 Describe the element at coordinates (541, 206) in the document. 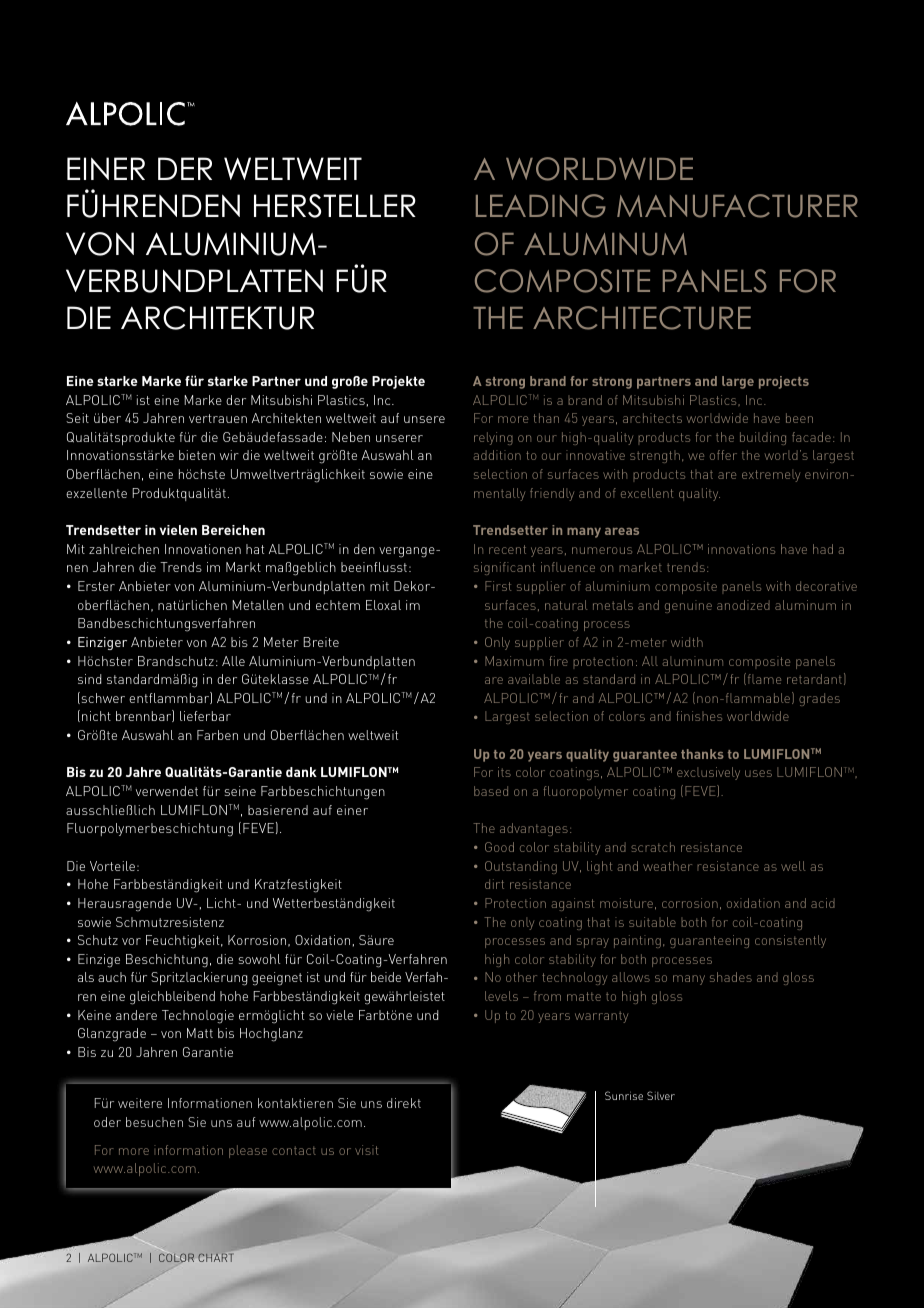

I see `LEADING` at that location.
